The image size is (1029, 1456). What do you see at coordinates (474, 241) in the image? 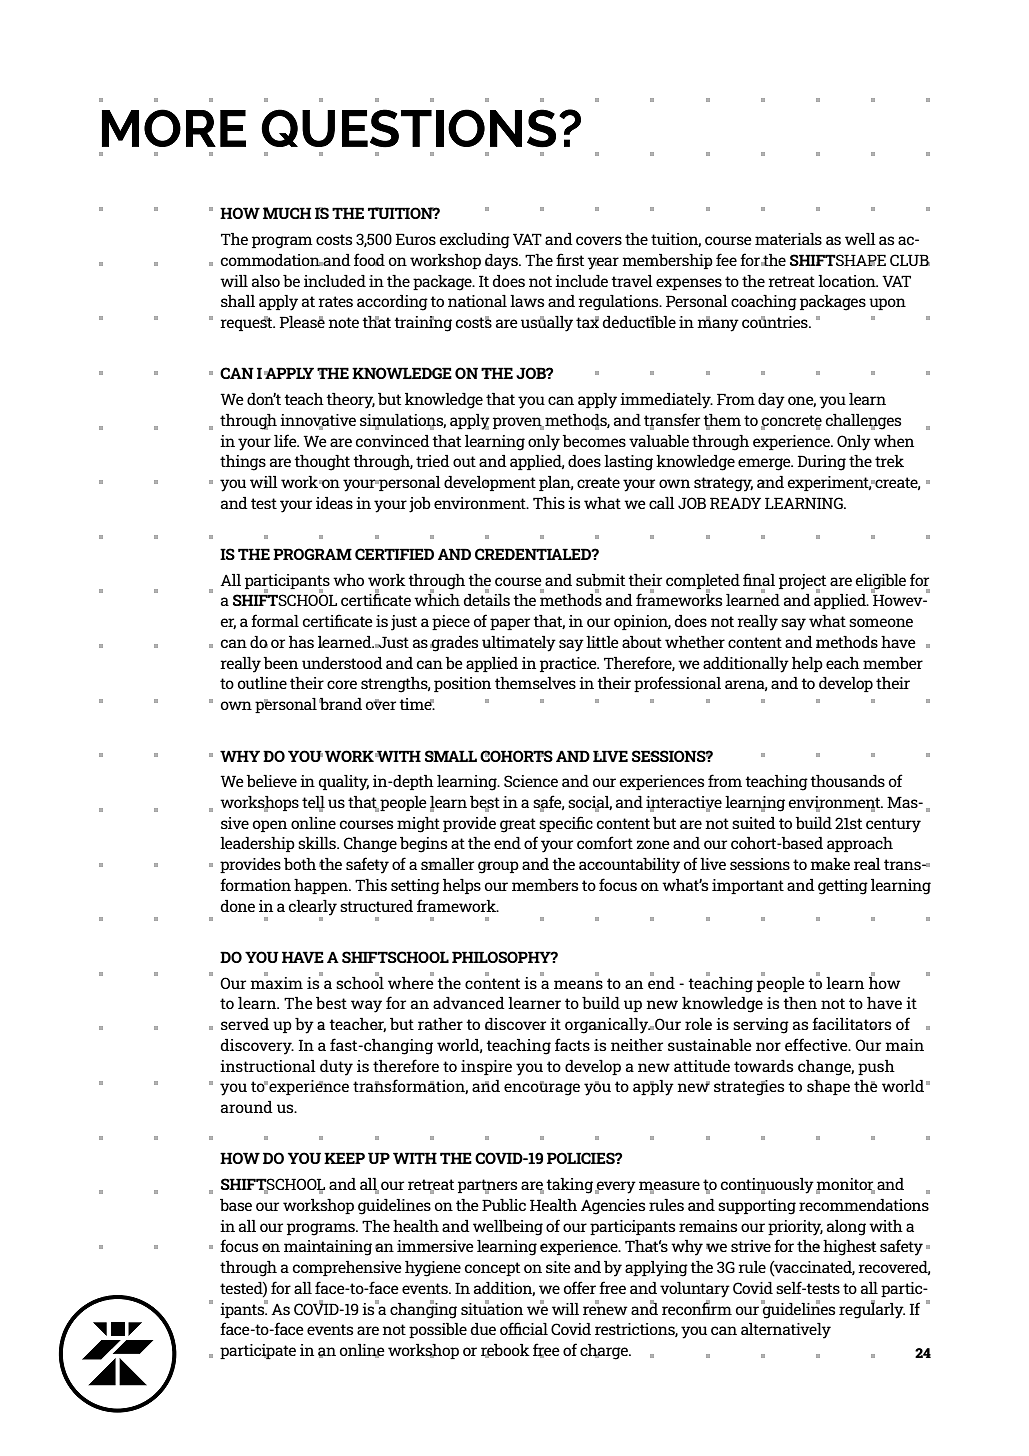
I see `excluding` at bounding box center [474, 241].
